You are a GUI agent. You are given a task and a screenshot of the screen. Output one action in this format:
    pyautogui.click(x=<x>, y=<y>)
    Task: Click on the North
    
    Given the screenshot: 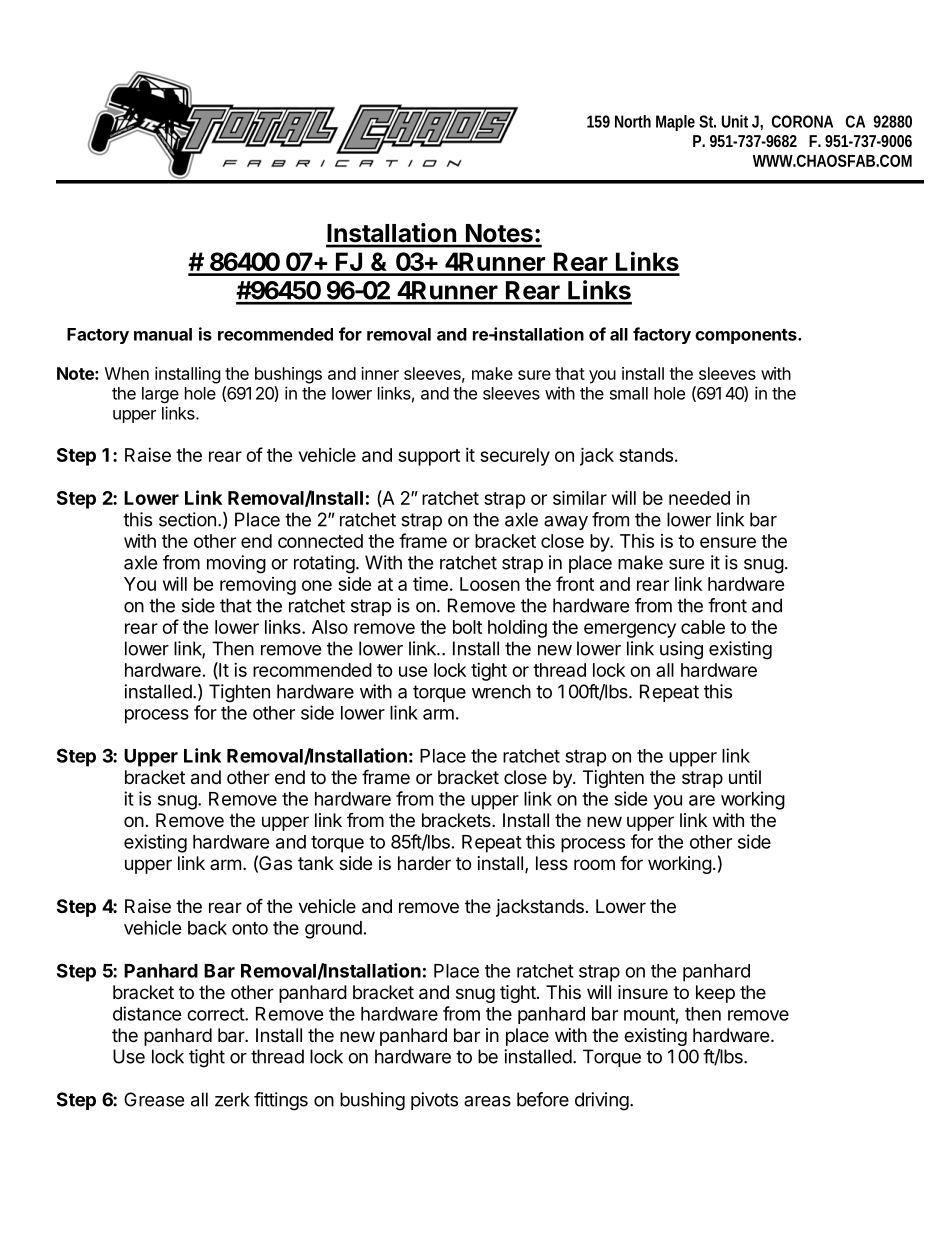 What is the action you would take?
    pyautogui.click(x=633, y=121)
